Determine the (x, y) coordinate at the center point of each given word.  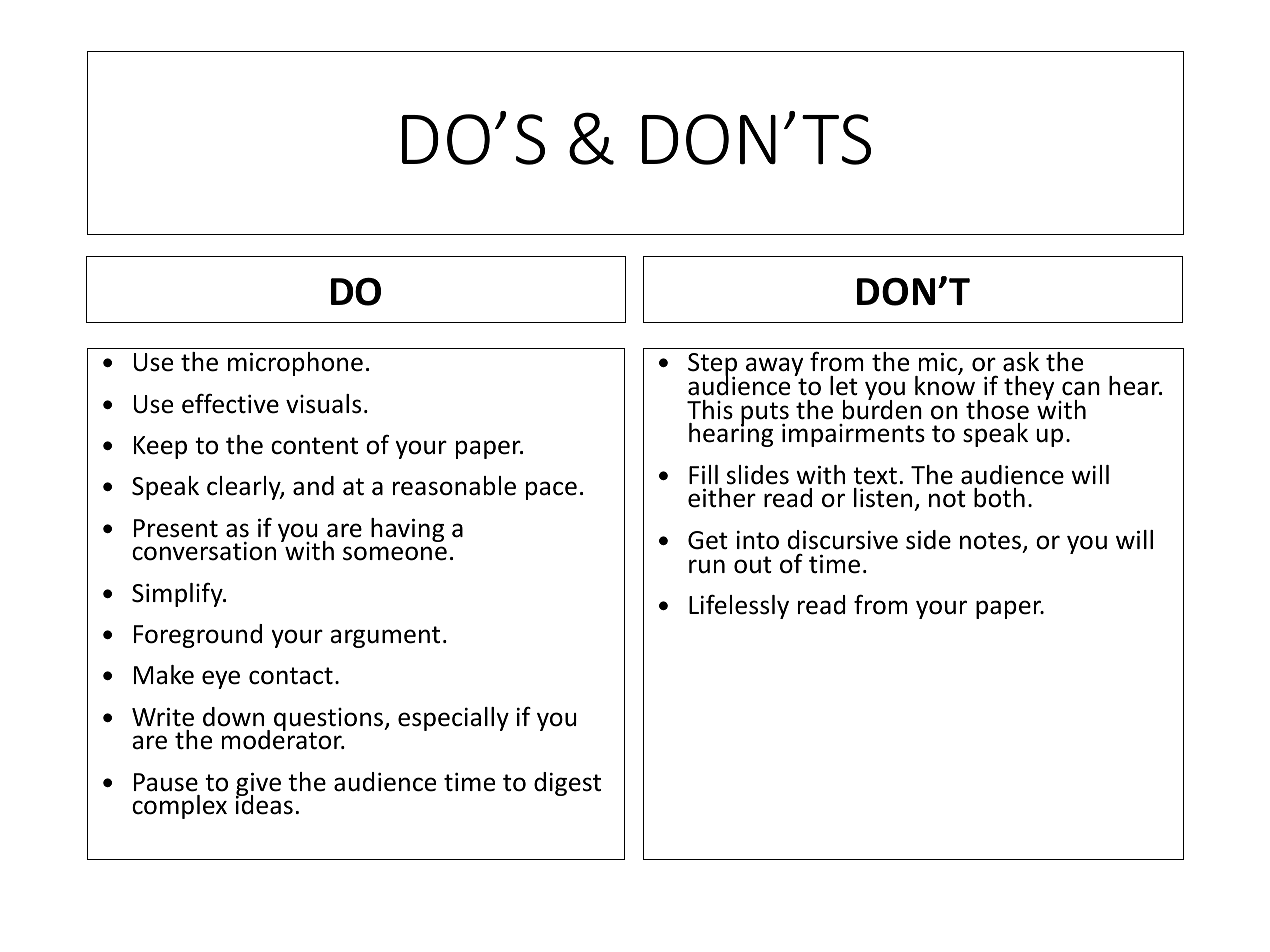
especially (453, 719)
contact (291, 676)
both (999, 498)
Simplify (178, 594)
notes (990, 541)
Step (712, 366)
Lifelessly (739, 606)
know (945, 385)
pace (551, 490)
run (707, 566)
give (258, 785)
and (313, 486)
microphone (295, 364)
